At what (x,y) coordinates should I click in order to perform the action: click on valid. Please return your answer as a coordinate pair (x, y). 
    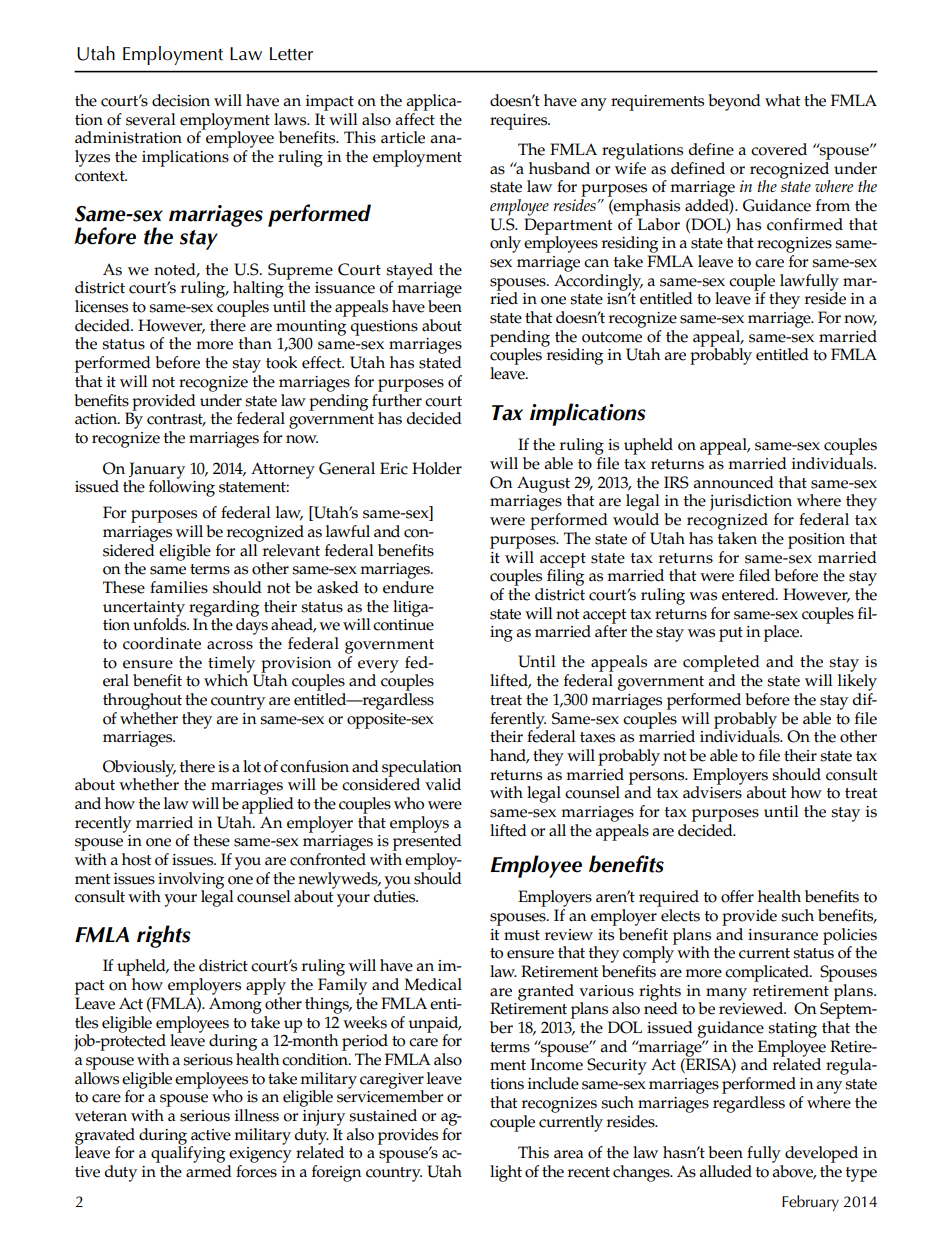
    Looking at the image, I should click on (443, 784).
